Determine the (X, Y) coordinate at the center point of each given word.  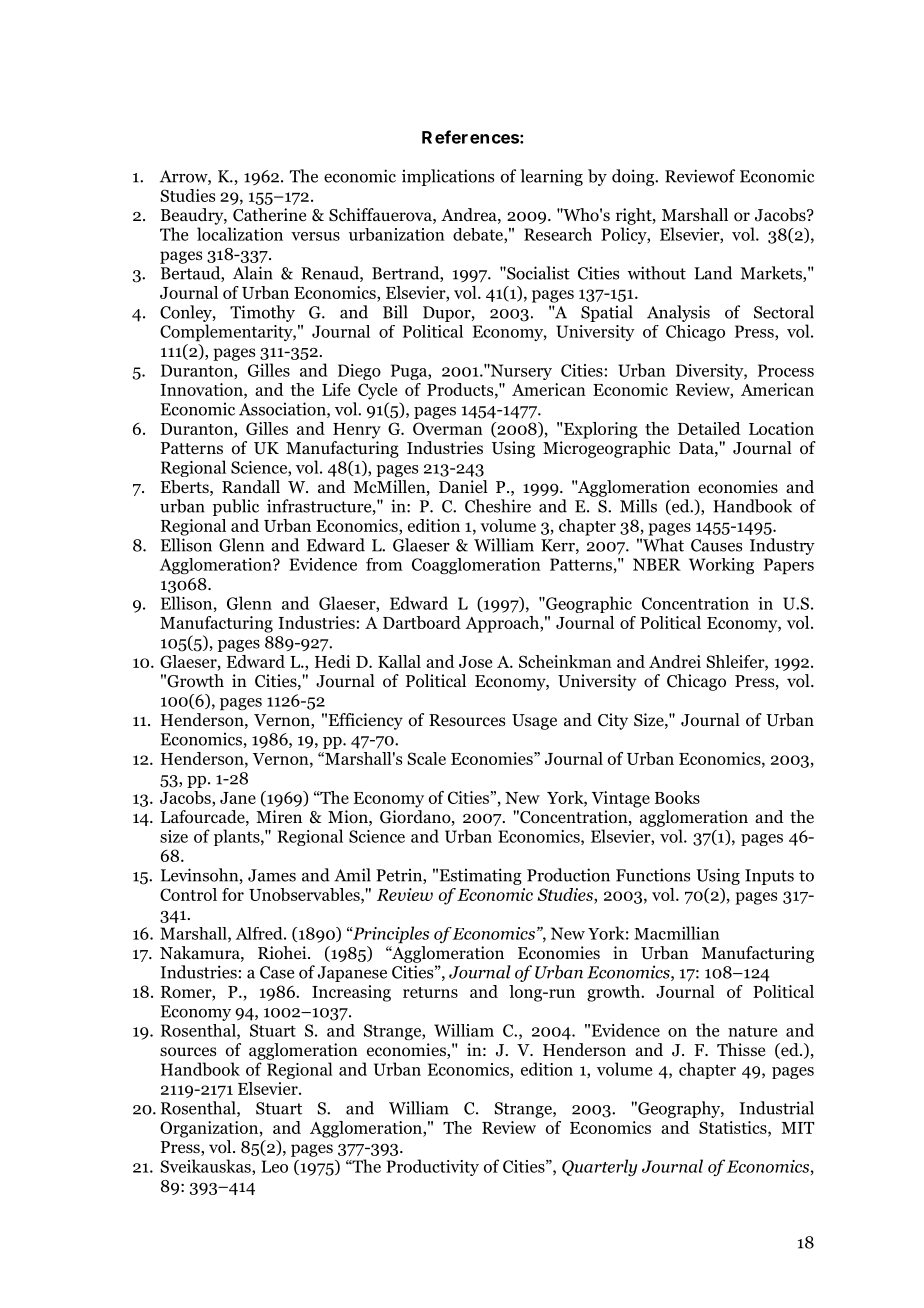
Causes (716, 545)
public (236, 507)
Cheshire (498, 506)
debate (479, 235)
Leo (274, 1166)
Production (568, 875)
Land (713, 273)
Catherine (269, 215)
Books (677, 797)
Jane (238, 798)
